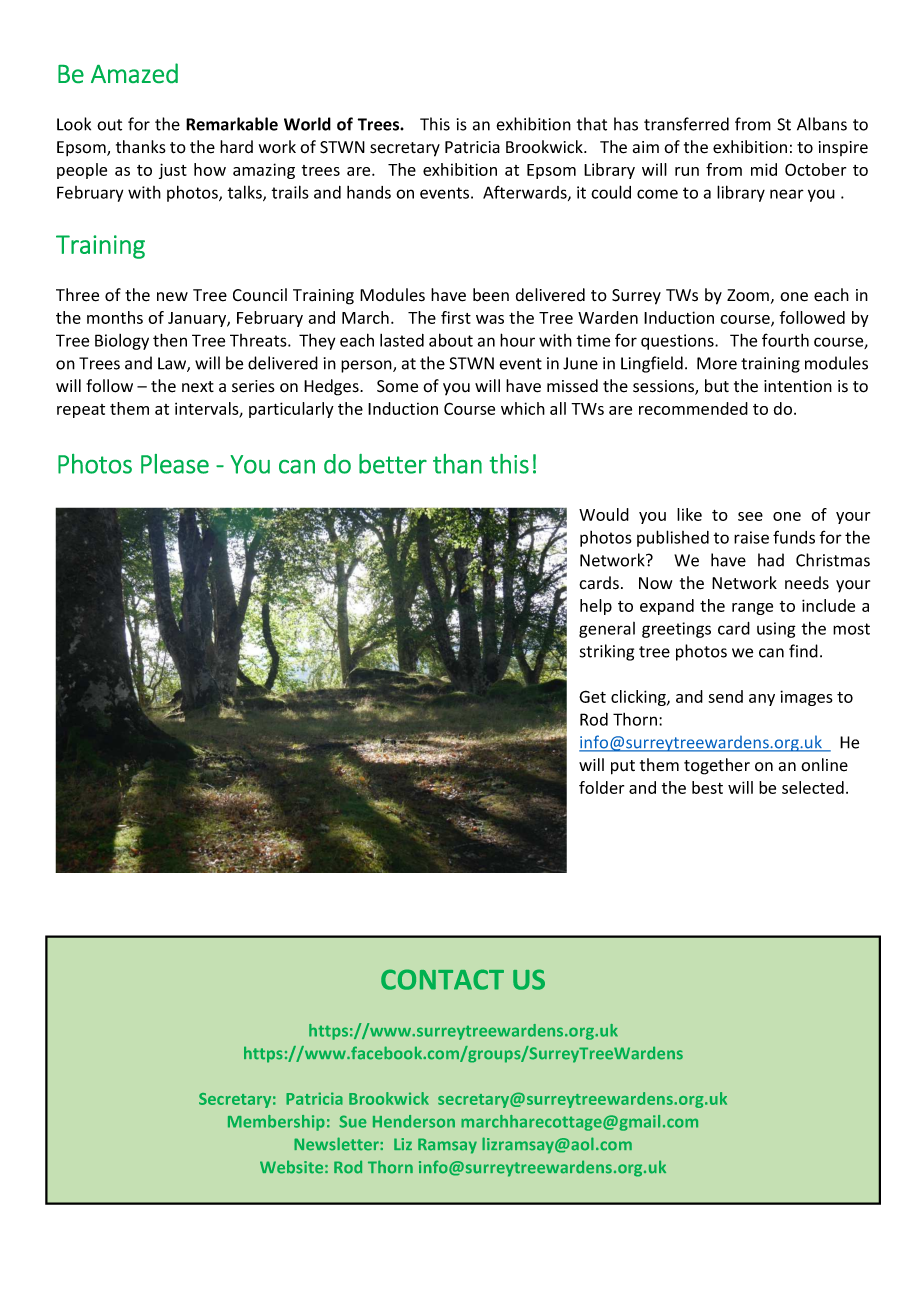 This document has width=924, height=1308. What do you see at coordinates (752, 609) in the document?
I see `range` at bounding box center [752, 609].
